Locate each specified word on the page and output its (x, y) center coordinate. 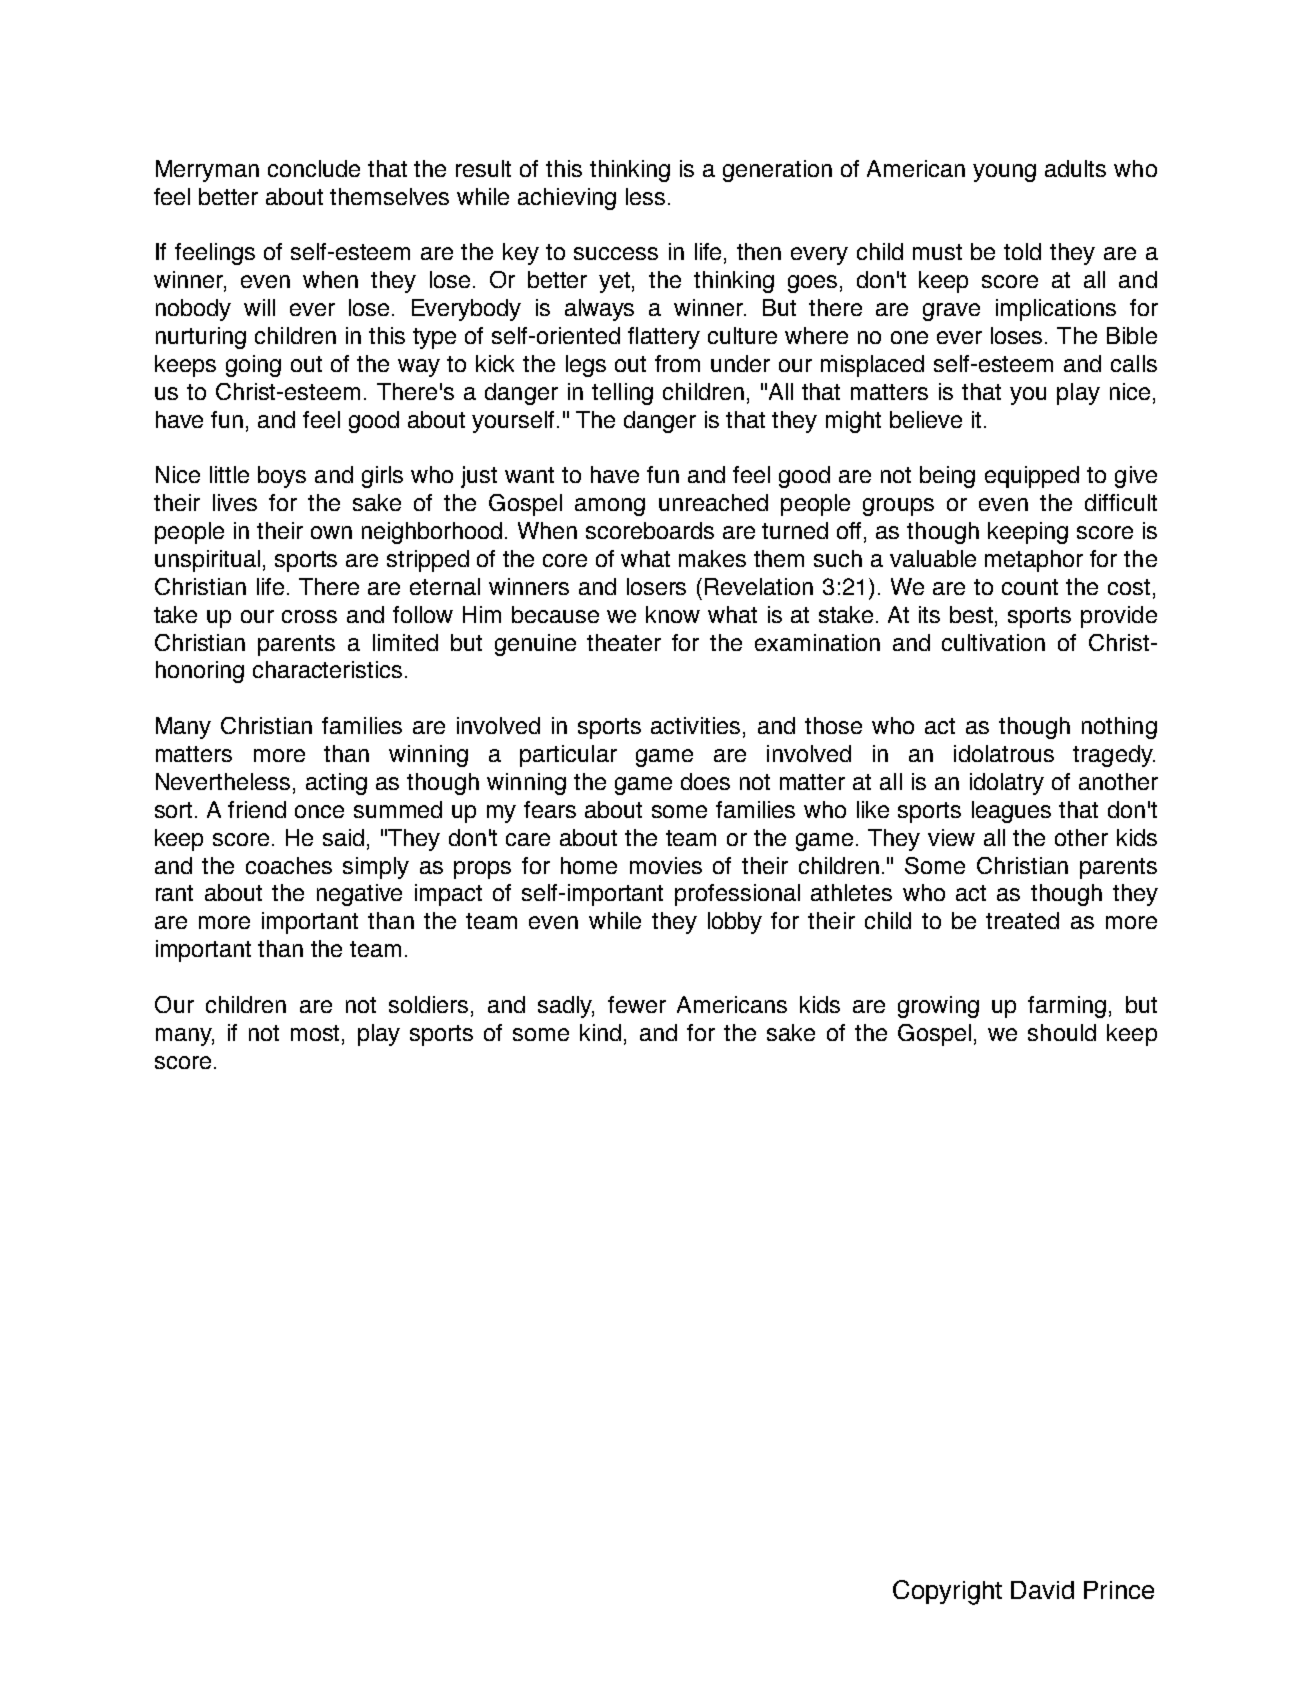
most (317, 1034)
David (1042, 1590)
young (1004, 173)
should (1062, 1032)
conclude (314, 168)
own (331, 532)
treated (1022, 920)
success (616, 253)
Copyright (947, 1592)
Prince (1119, 1590)
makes (712, 558)
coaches (289, 865)
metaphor (1034, 561)
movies (666, 865)
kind (600, 1032)
